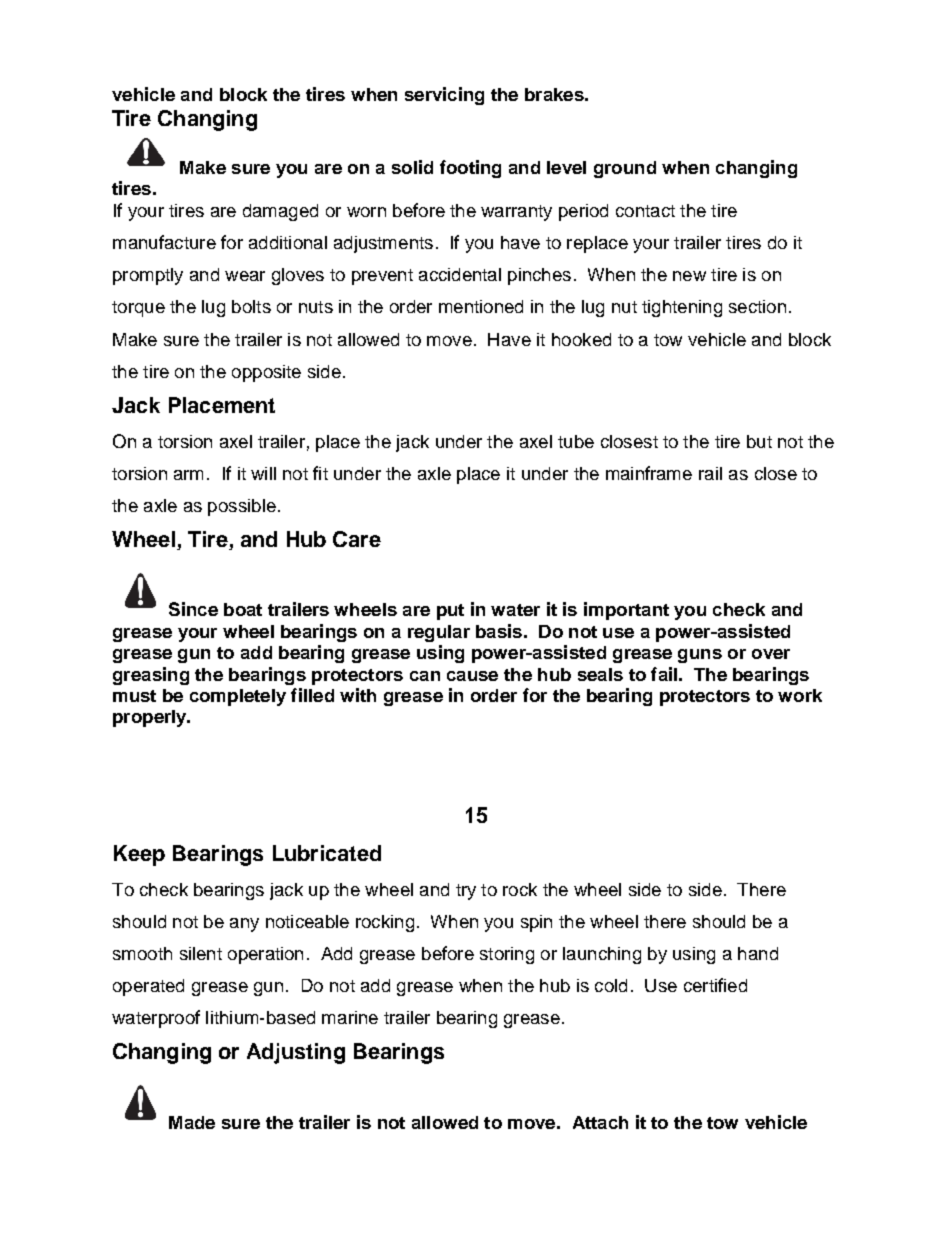 Image resolution: width=952 pixels, height=1233 pixels. Describe the element at coordinates (280, 212) in the screenshot. I see `damaged` at that location.
